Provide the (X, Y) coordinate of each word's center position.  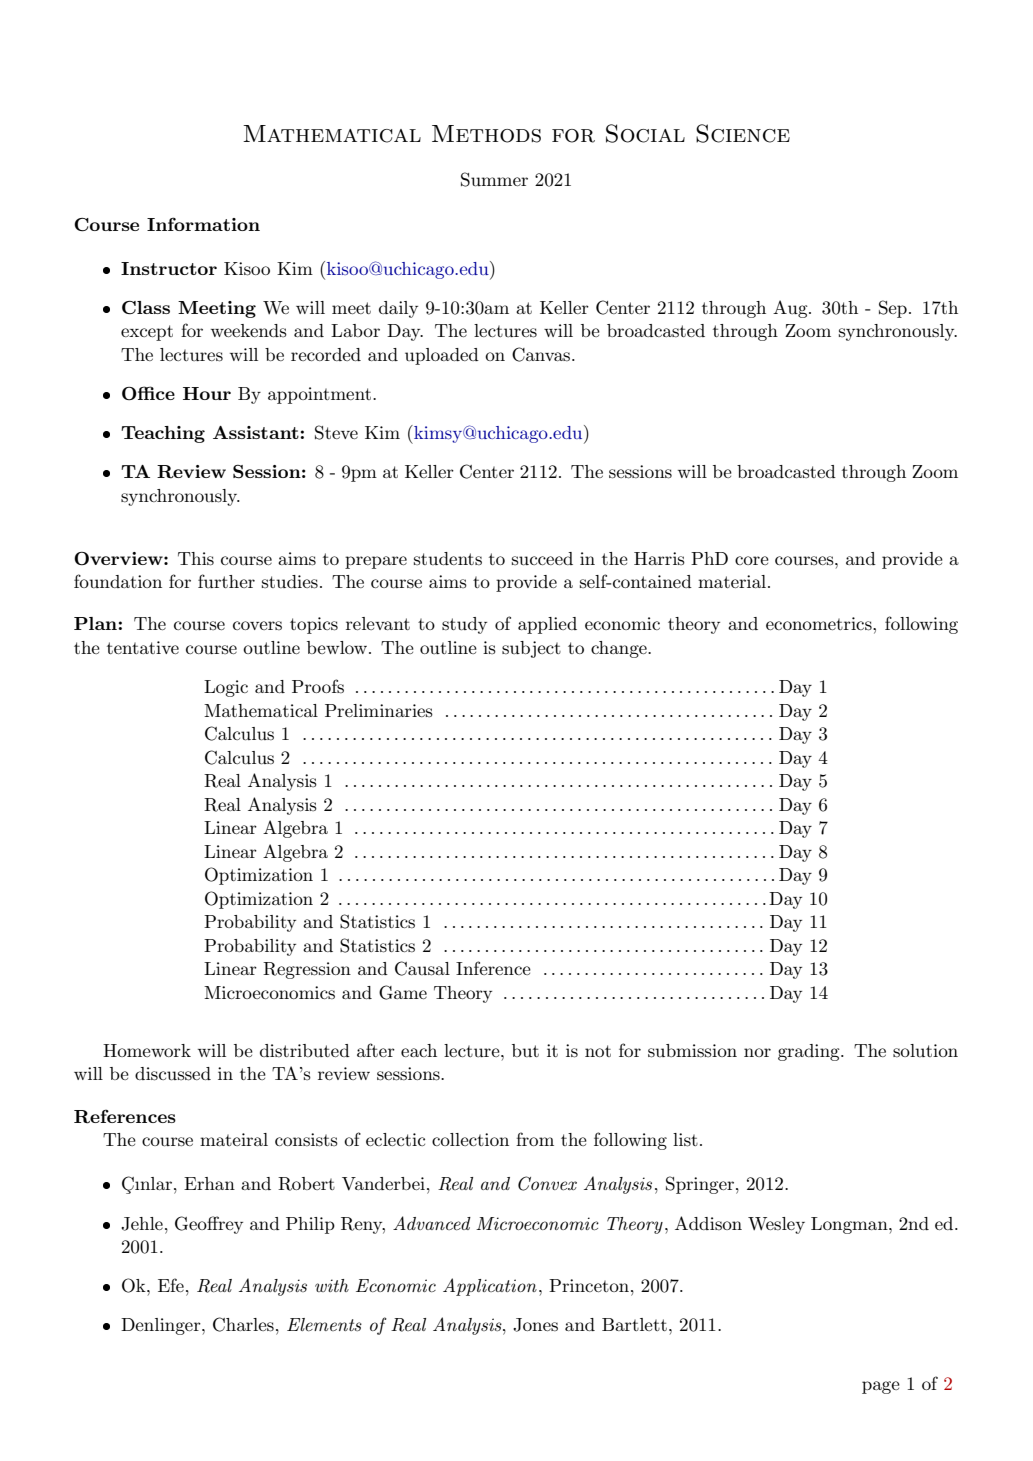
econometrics (820, 624)
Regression (307, 970)
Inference (493, 968)
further (226, 581)
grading (810, 1052)
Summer (494, 179)
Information (203, 224)
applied (547, 625)
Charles (243, 1324)
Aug (791, 309)
